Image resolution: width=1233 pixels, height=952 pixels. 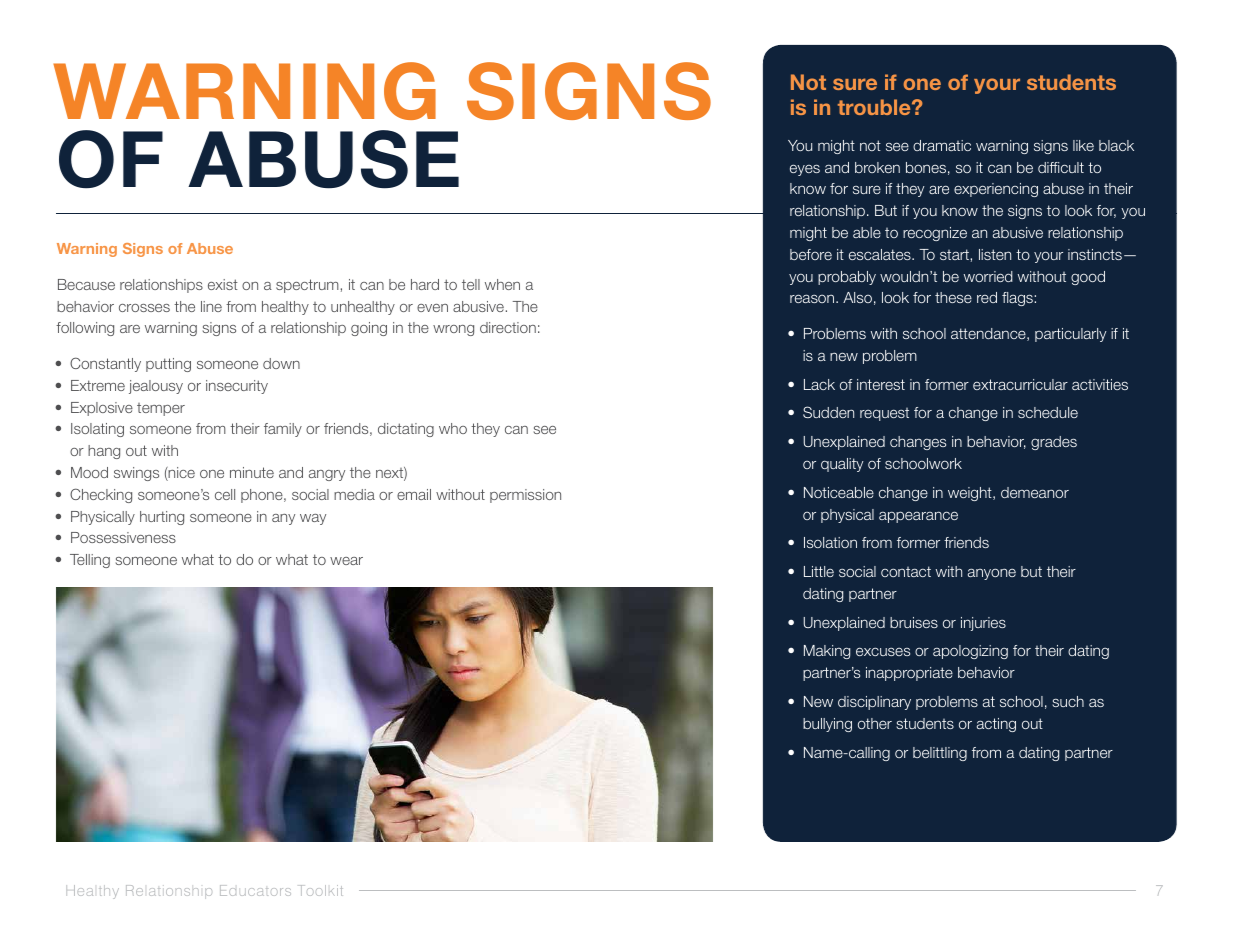 I want to click on hurting, so click(x=162, y=518).
